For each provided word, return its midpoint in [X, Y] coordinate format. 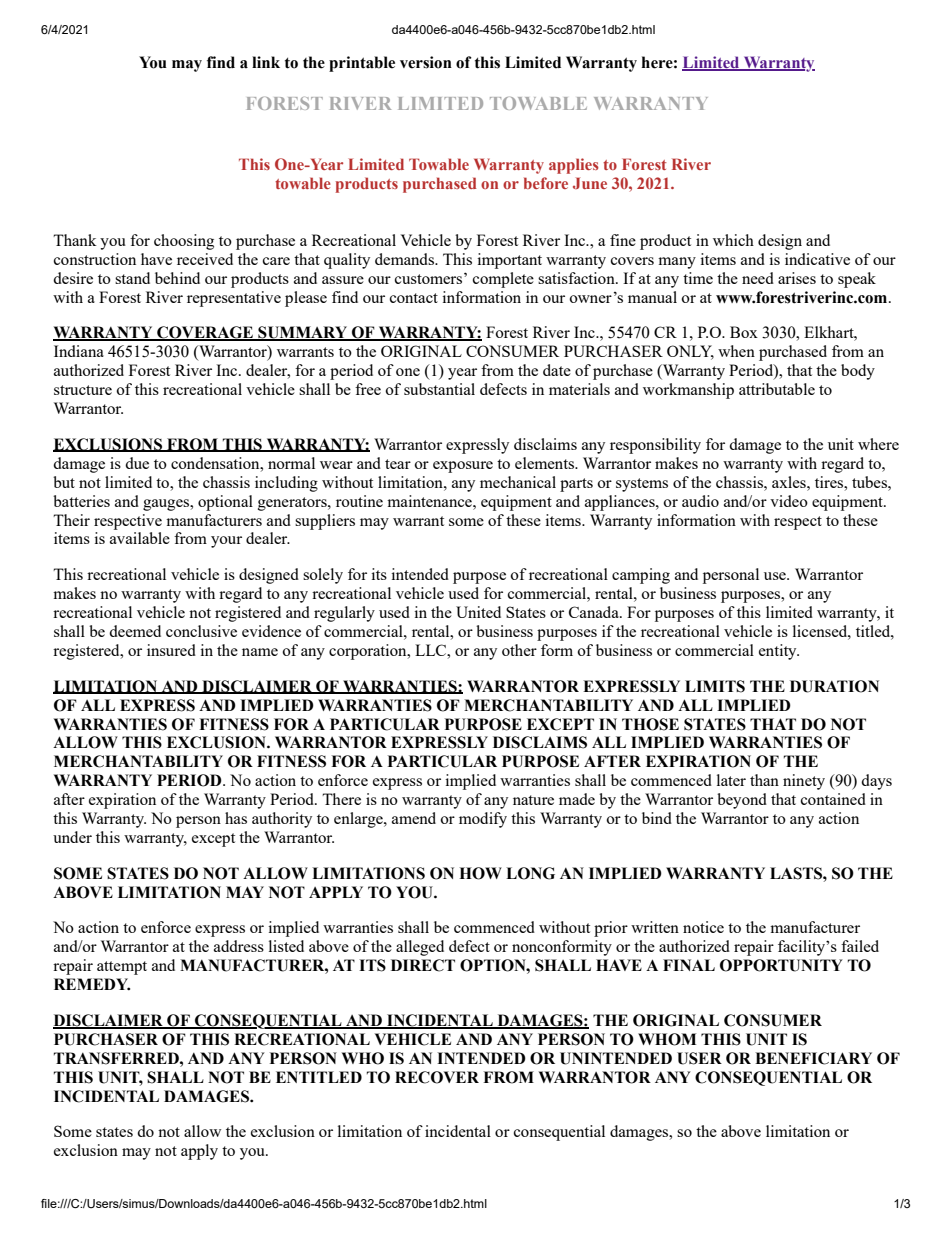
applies [574, 166]
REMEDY [92, 984]
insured [171, 650]
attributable [777, 389]
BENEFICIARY [813, 1058]
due [137, 463]
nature [533, 800]
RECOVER [437, 1077]
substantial [439, 389]
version [426, 62]
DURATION [834, 686]
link [266, 62]
